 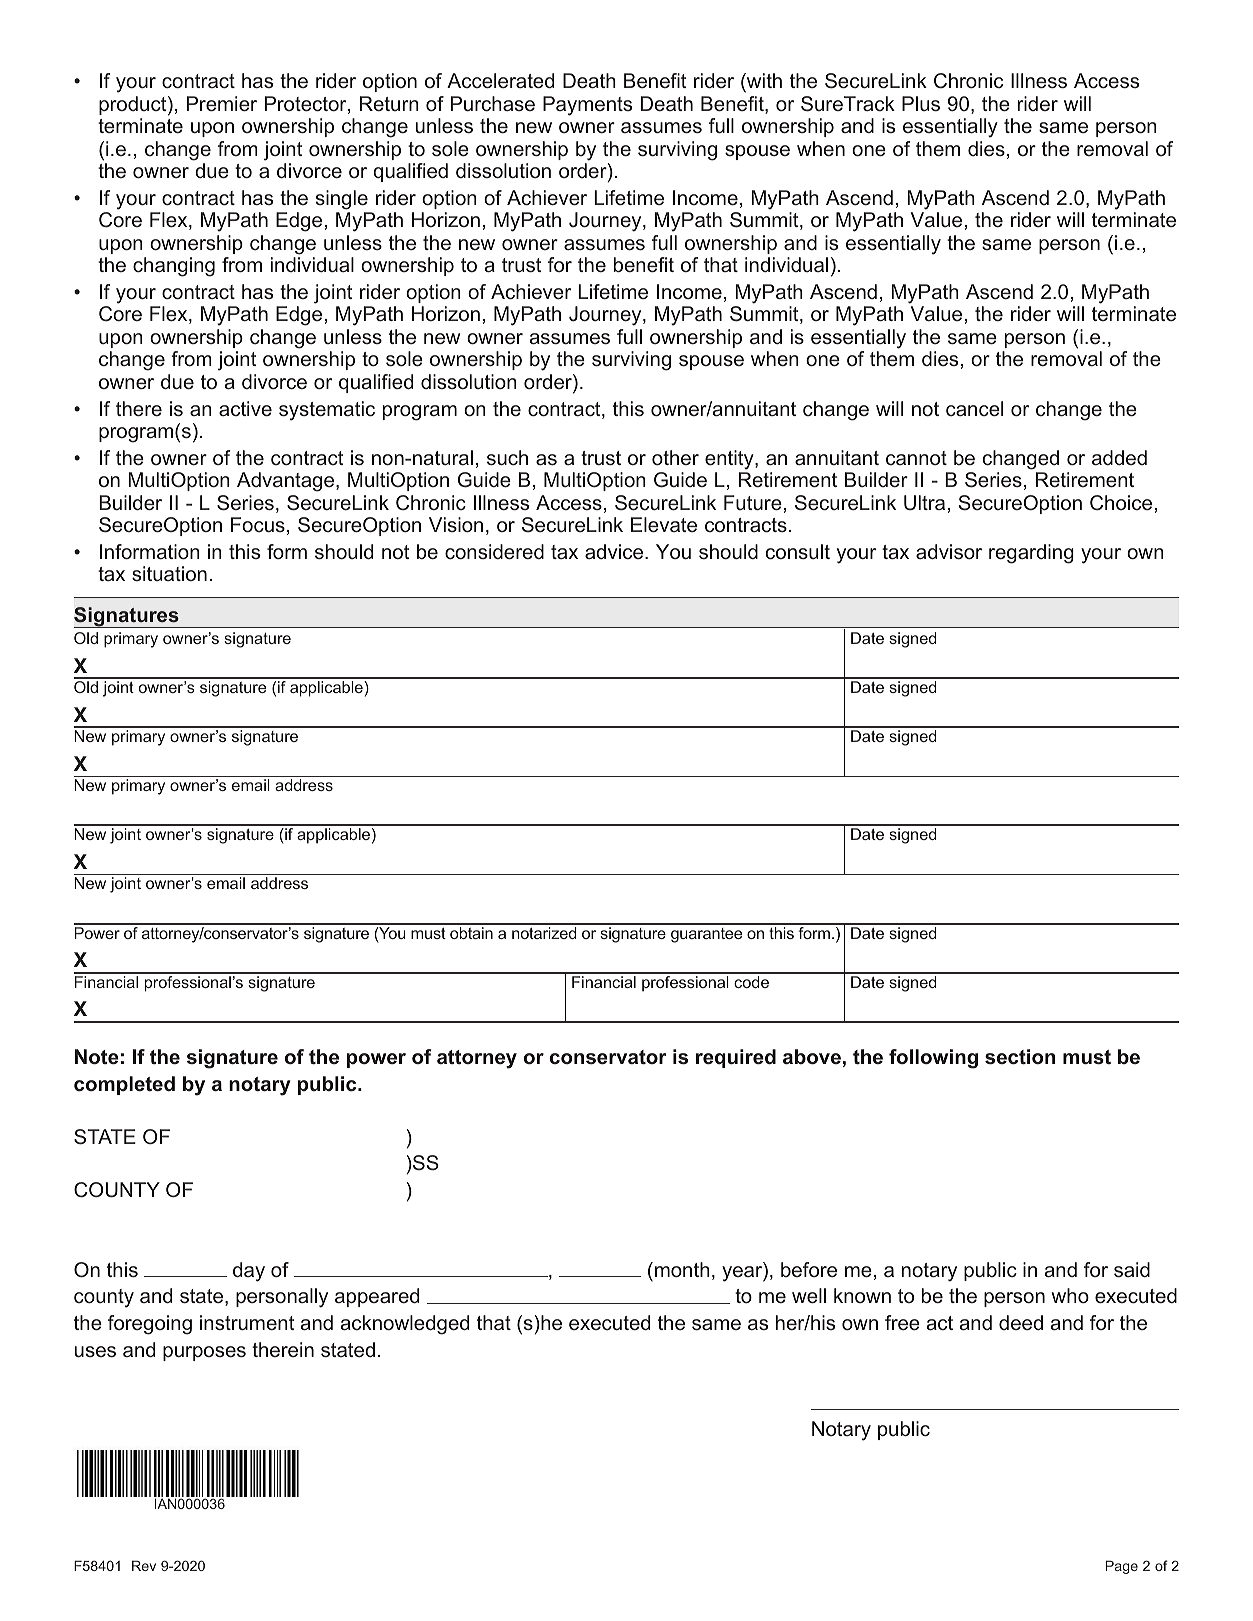 What do you see at coordinates (587, 106) in the document?
I see `Payments` at bounding box center [587, 106].
